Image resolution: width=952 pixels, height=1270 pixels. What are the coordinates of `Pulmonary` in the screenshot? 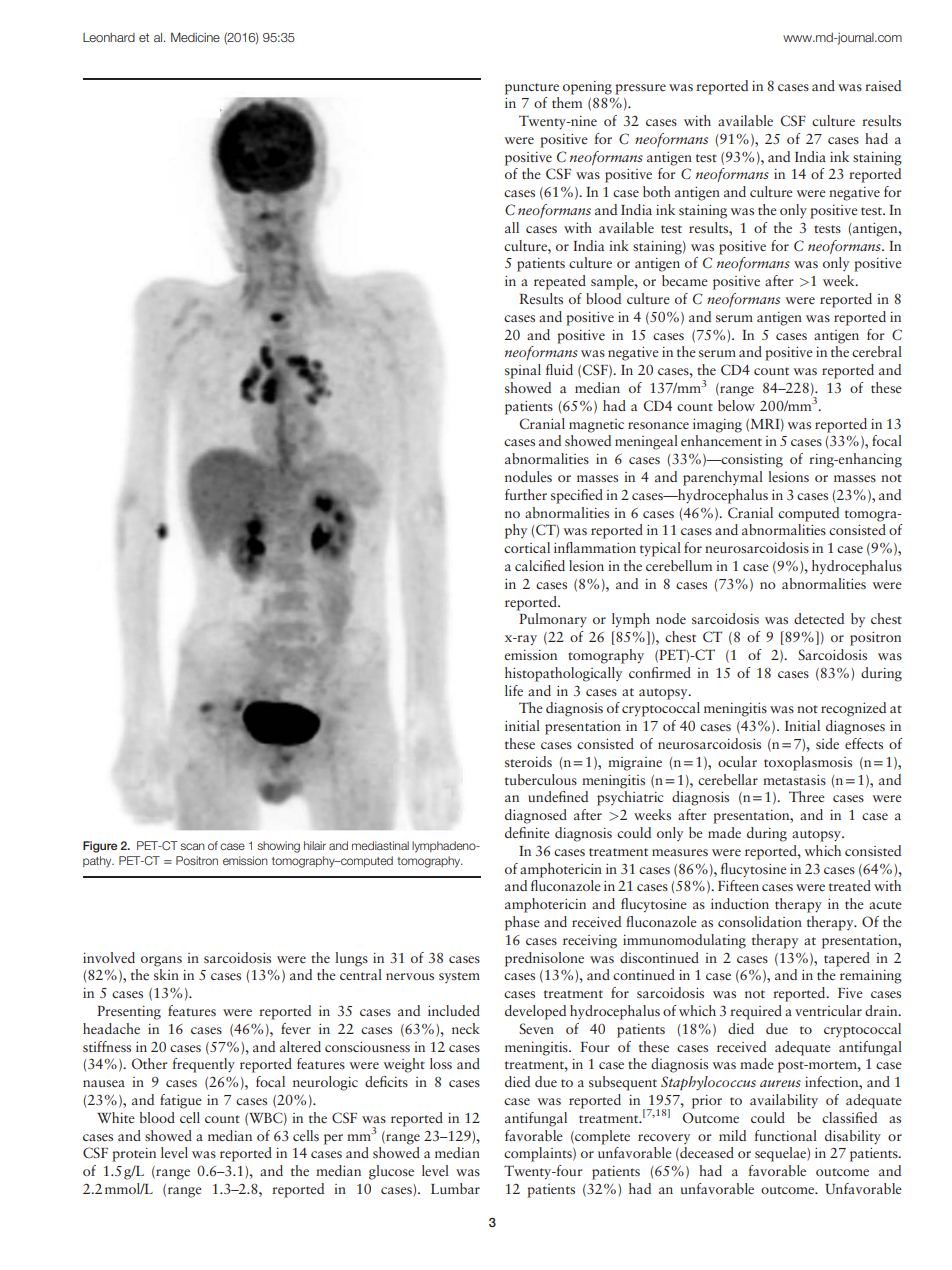 It's located at (553, 620).
